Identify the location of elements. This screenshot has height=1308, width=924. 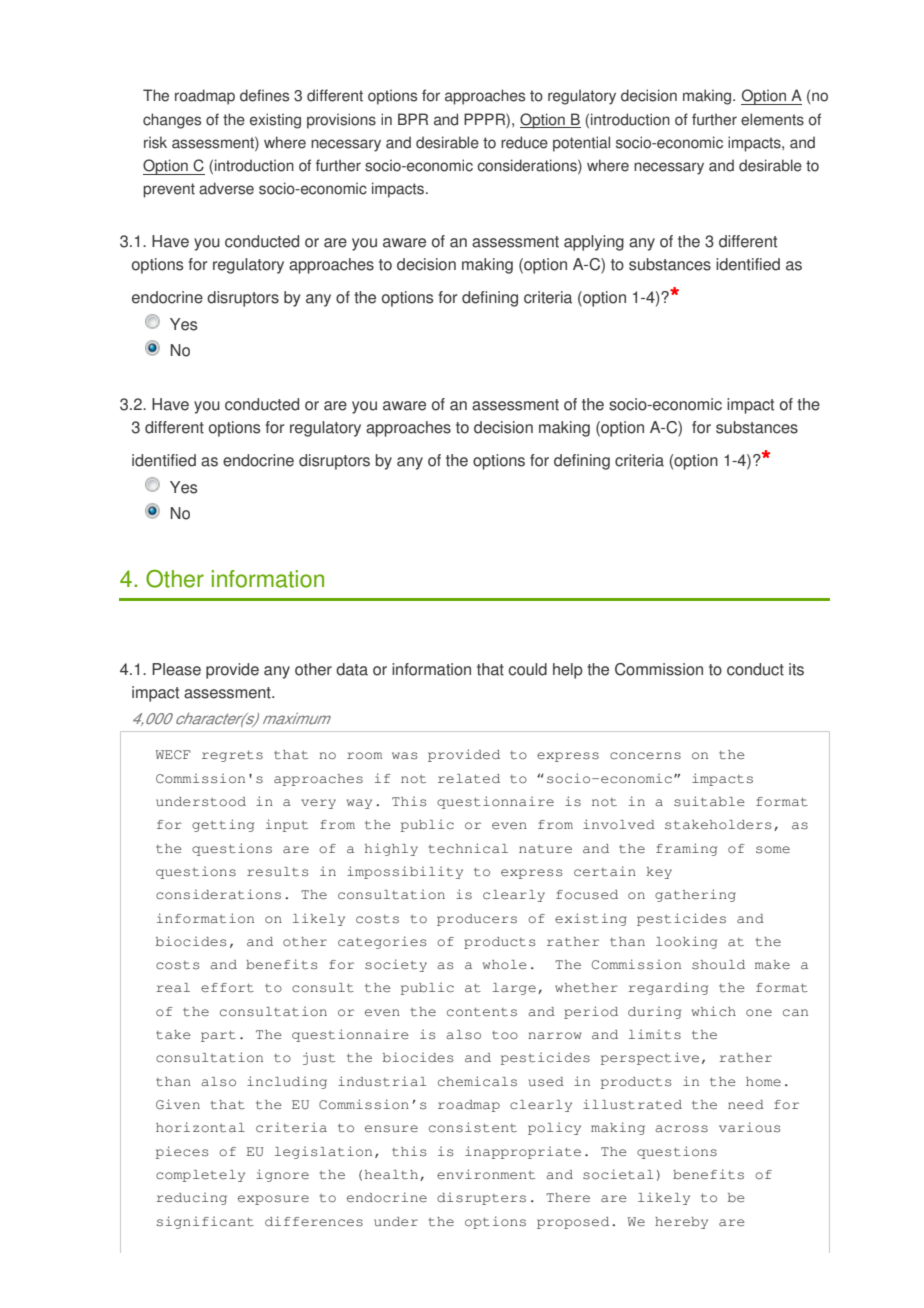
(772, 119).
